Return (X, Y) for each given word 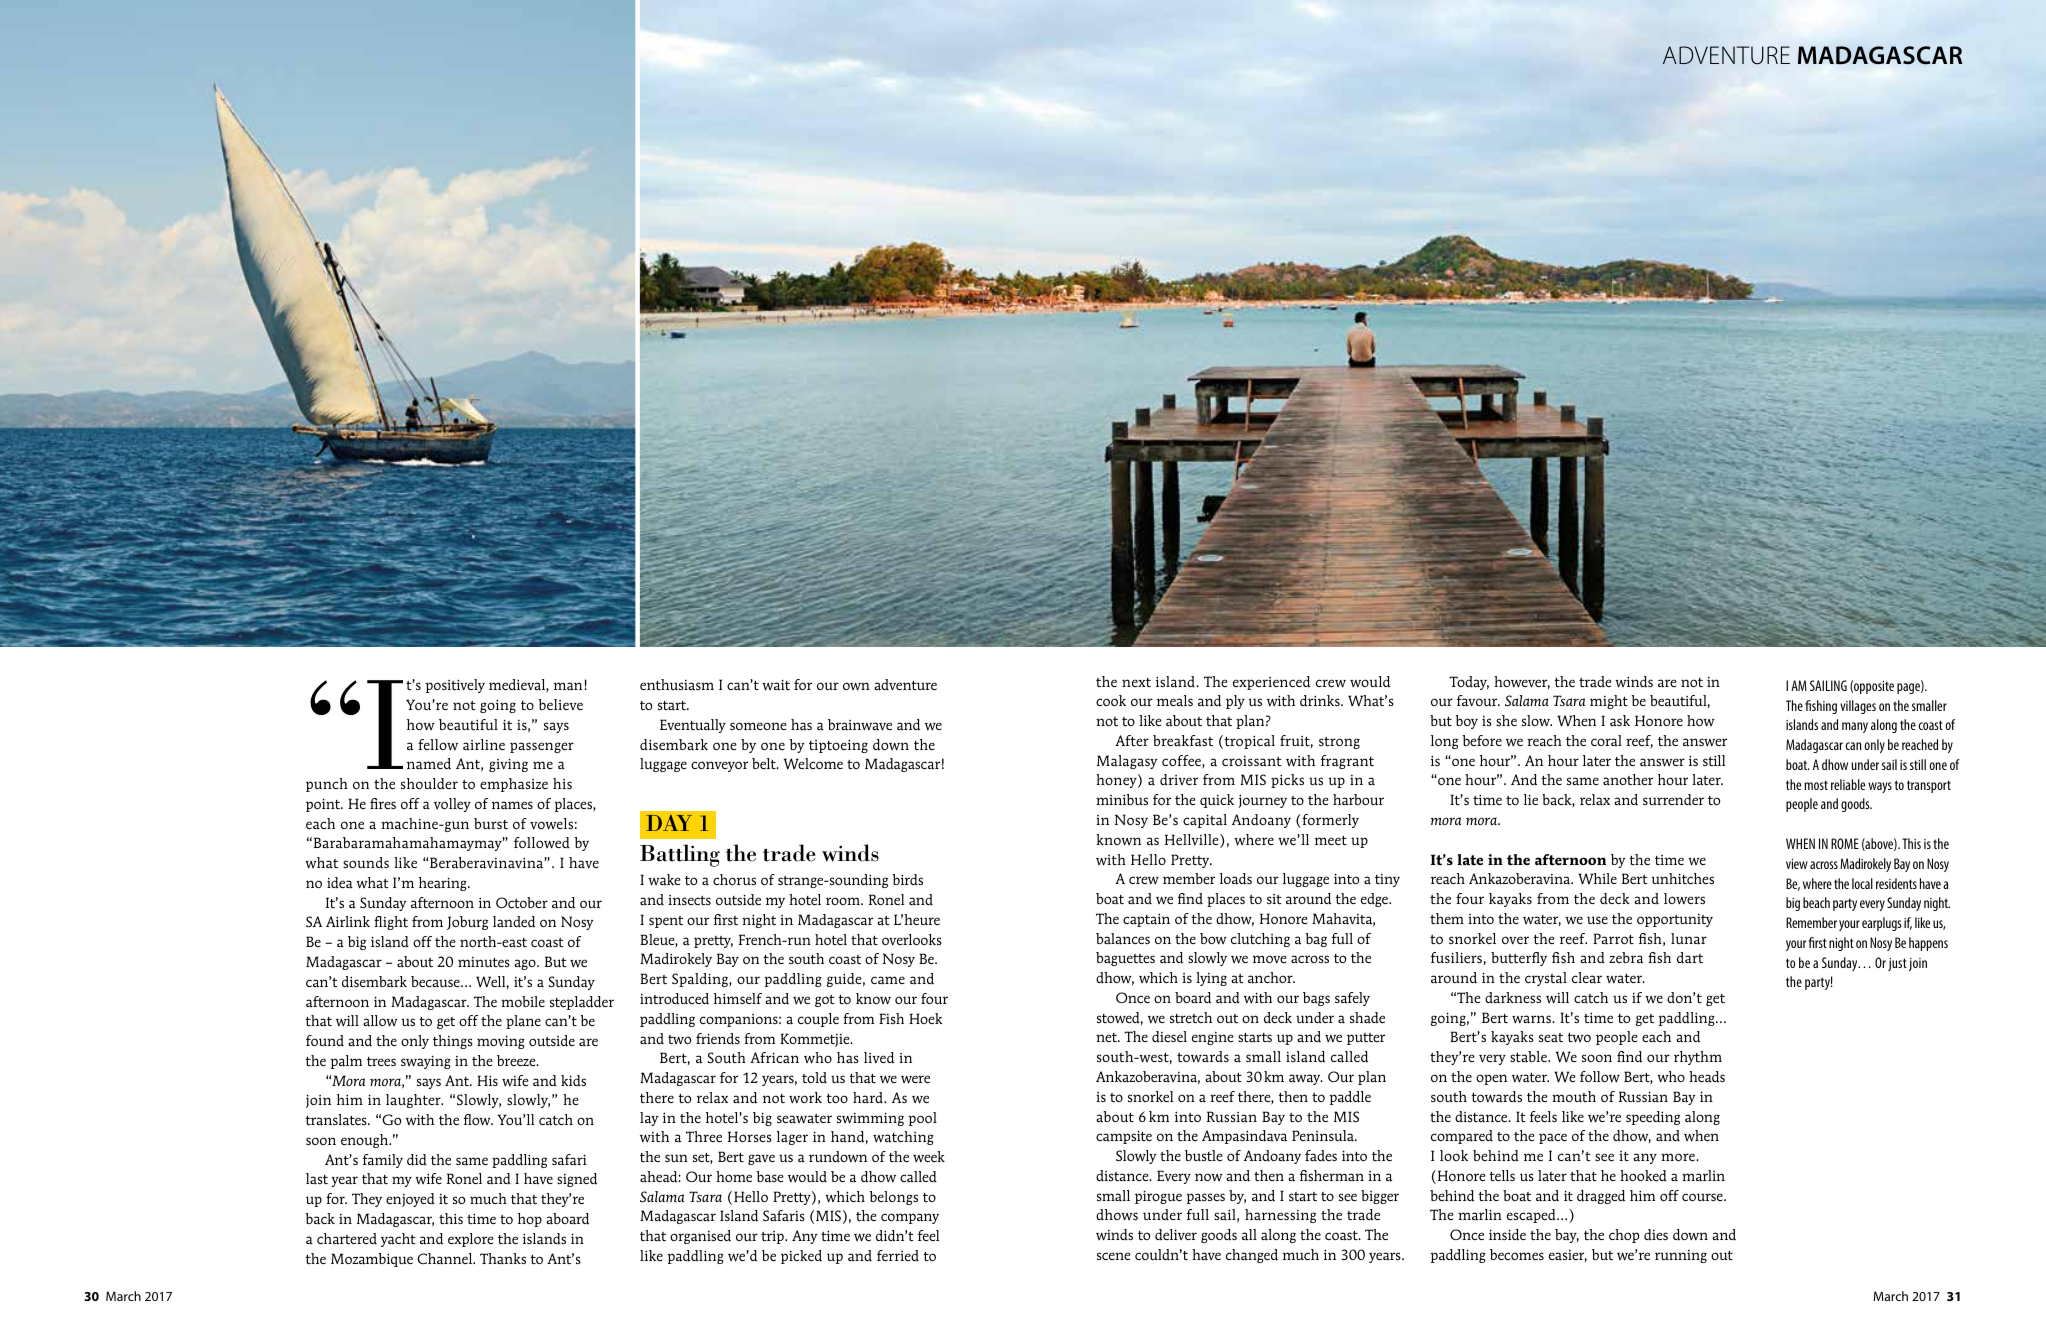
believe (560, 704)
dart (1690, 958)
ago (526, 964)
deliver (1176, 1234)
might (1609, 702)
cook (1111, 700)
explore (471, 1240)
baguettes (1125, 959)
